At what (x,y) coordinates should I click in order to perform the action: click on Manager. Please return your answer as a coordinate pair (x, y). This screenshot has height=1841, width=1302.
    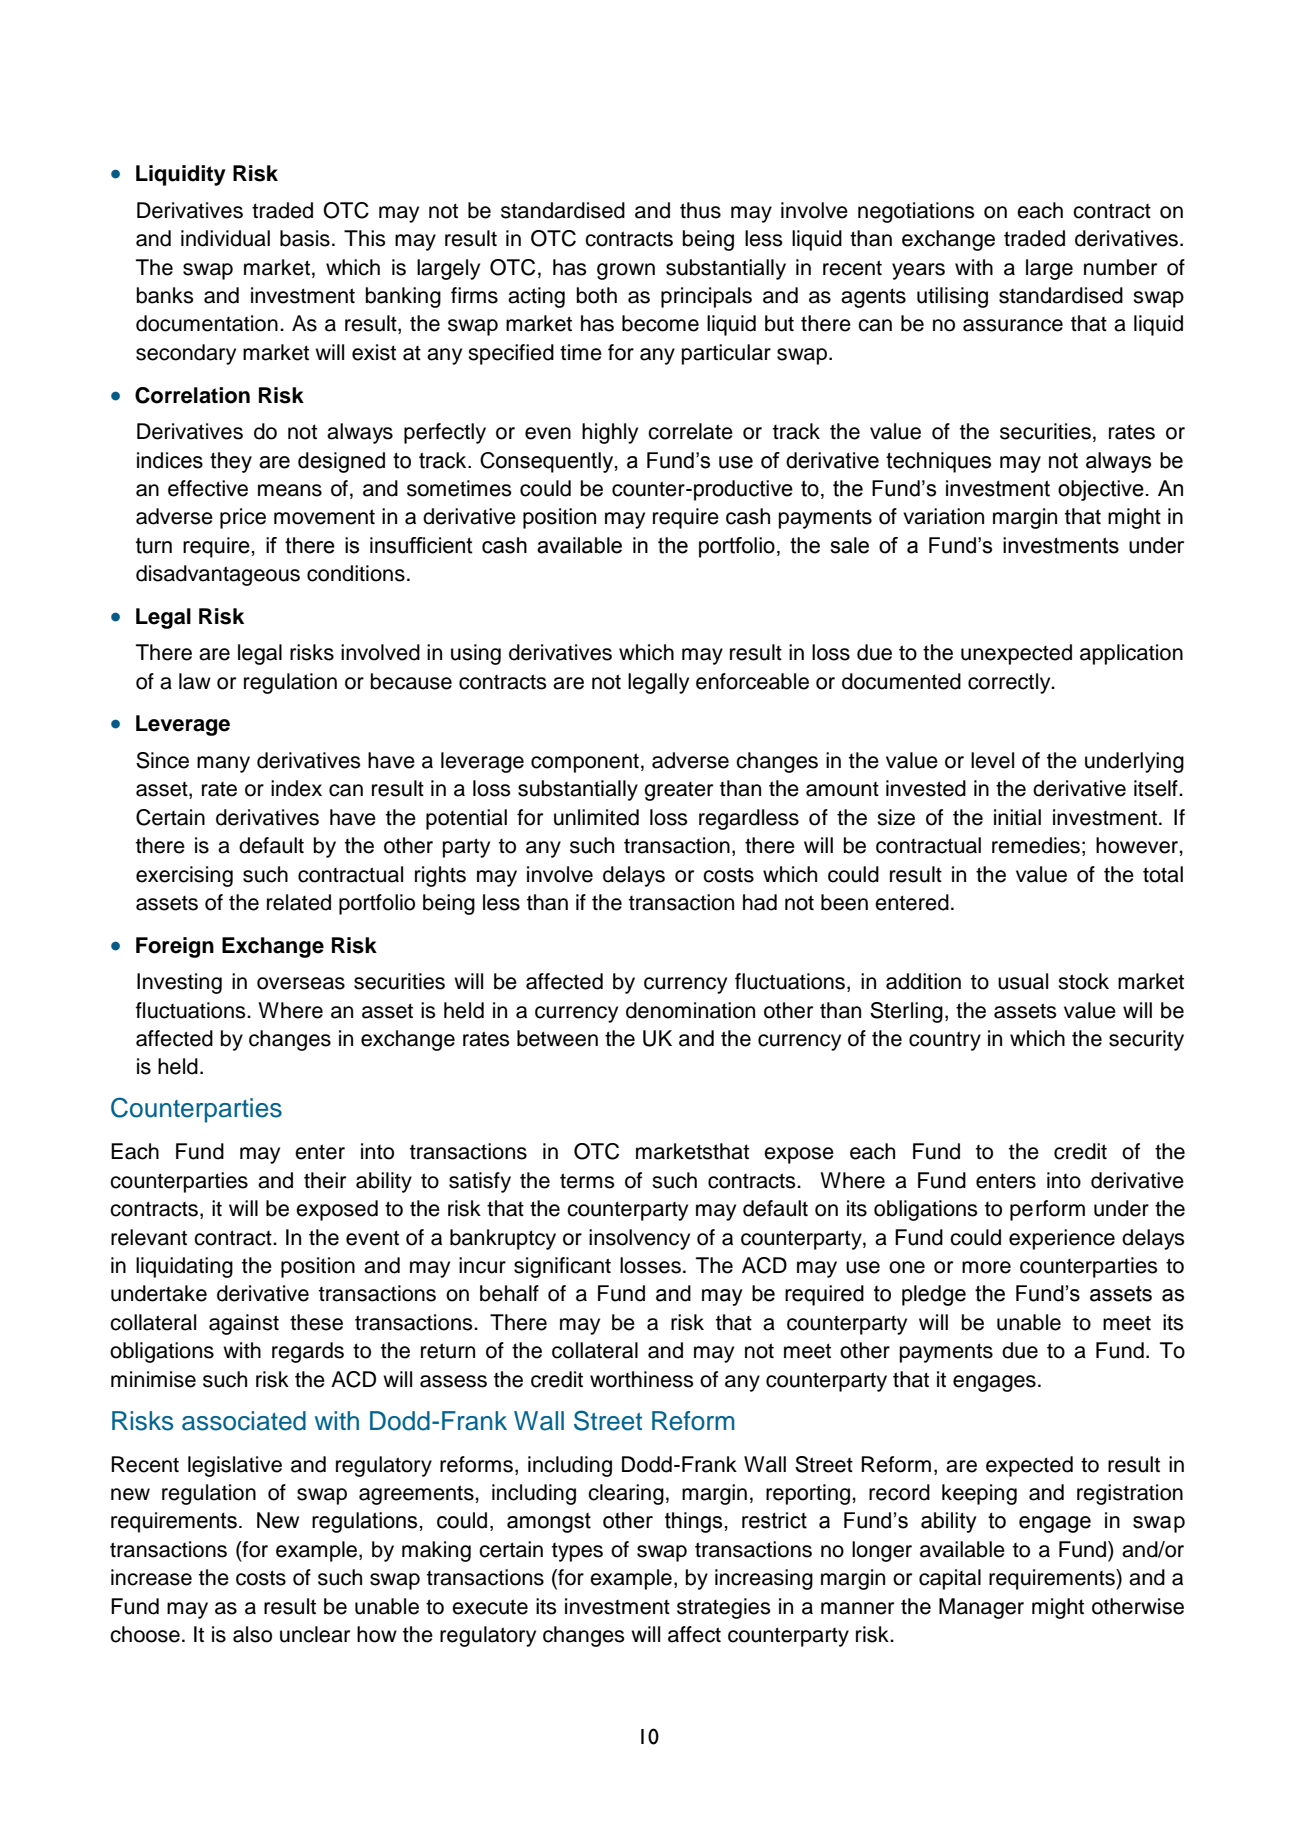
    Looking at the image, I should click on (981, 1608).
